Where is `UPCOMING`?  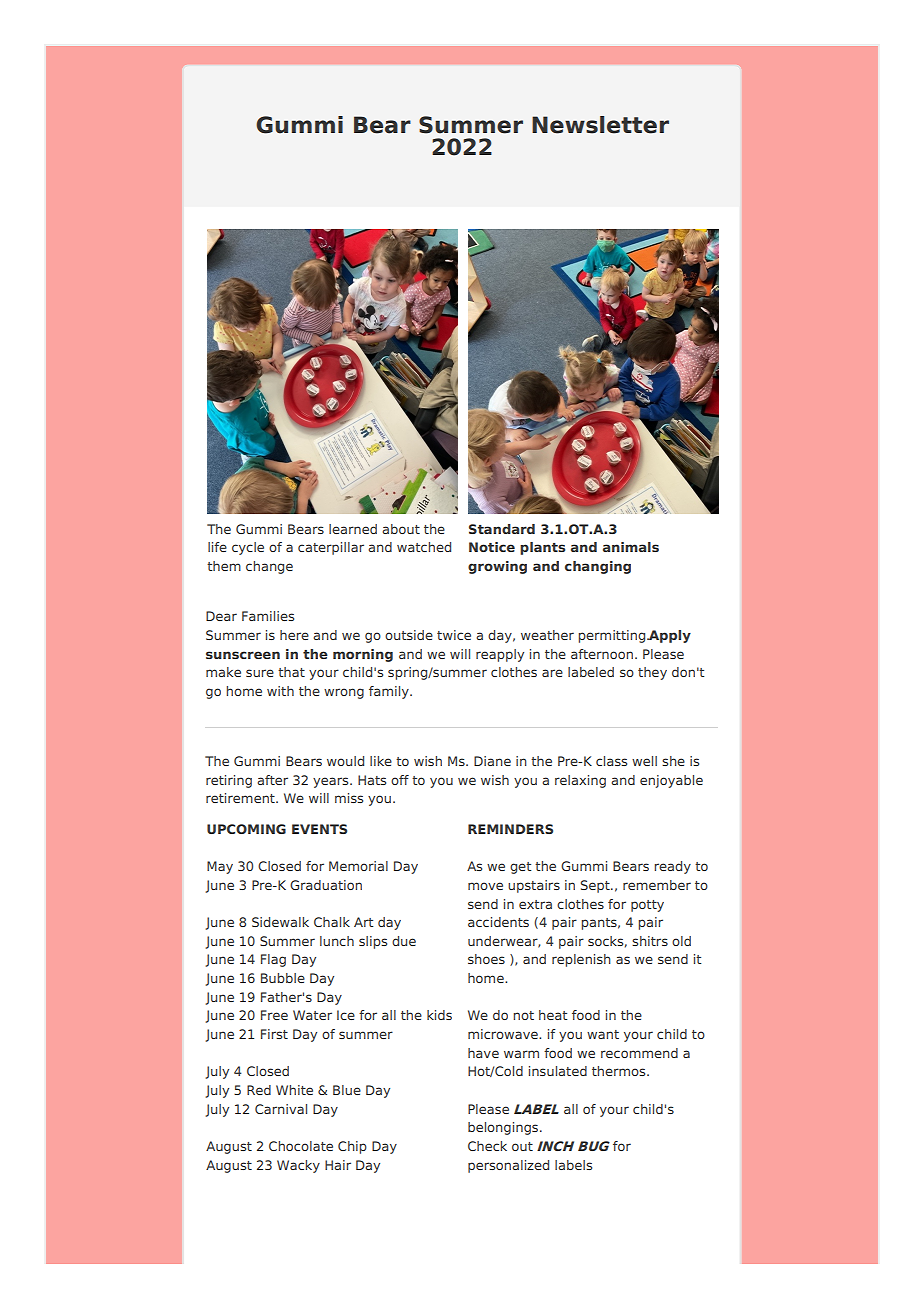
UPCOMING is located at coordinates (246, 829).
